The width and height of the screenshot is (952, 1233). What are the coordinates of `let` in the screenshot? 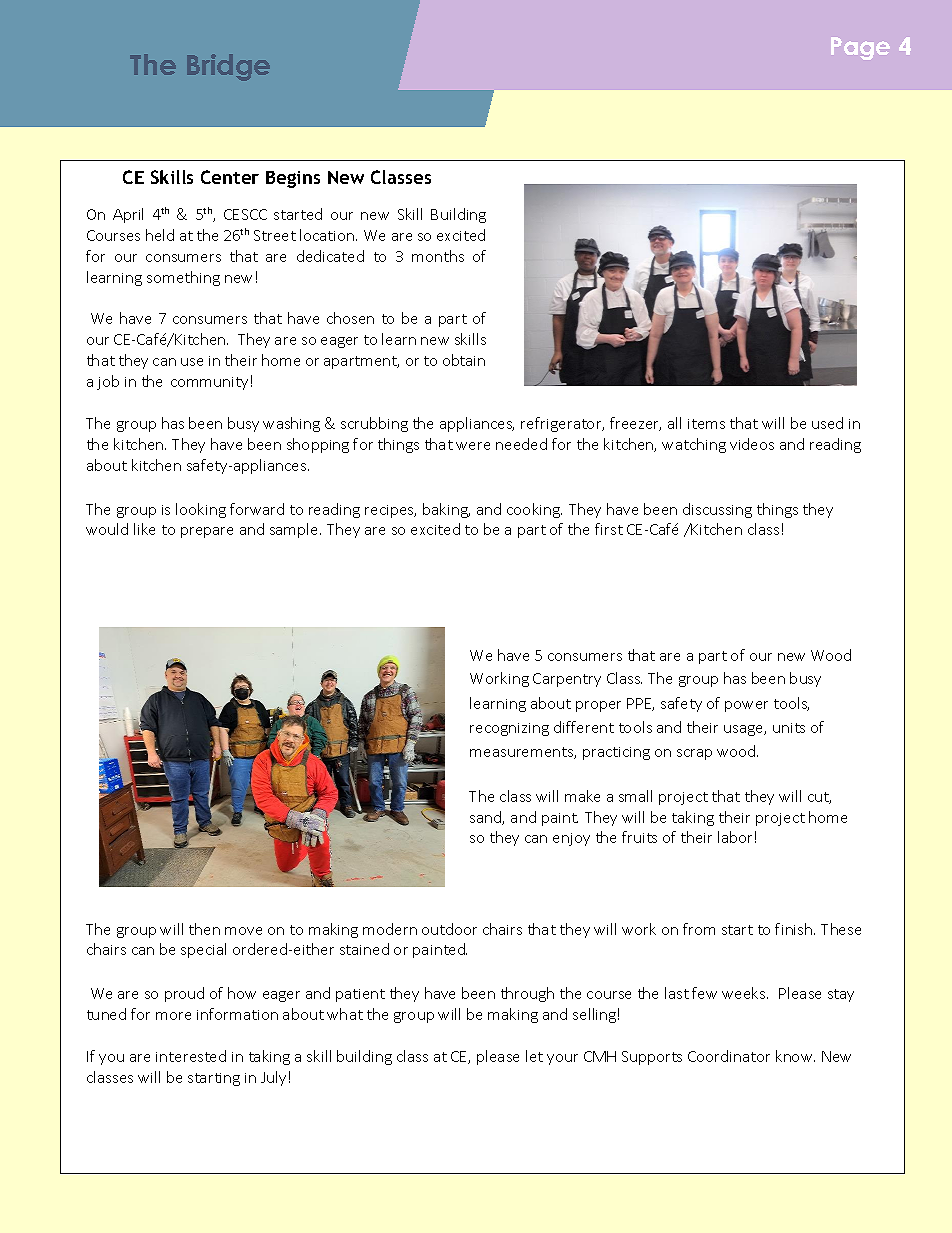 It's located at (534, 1056).
